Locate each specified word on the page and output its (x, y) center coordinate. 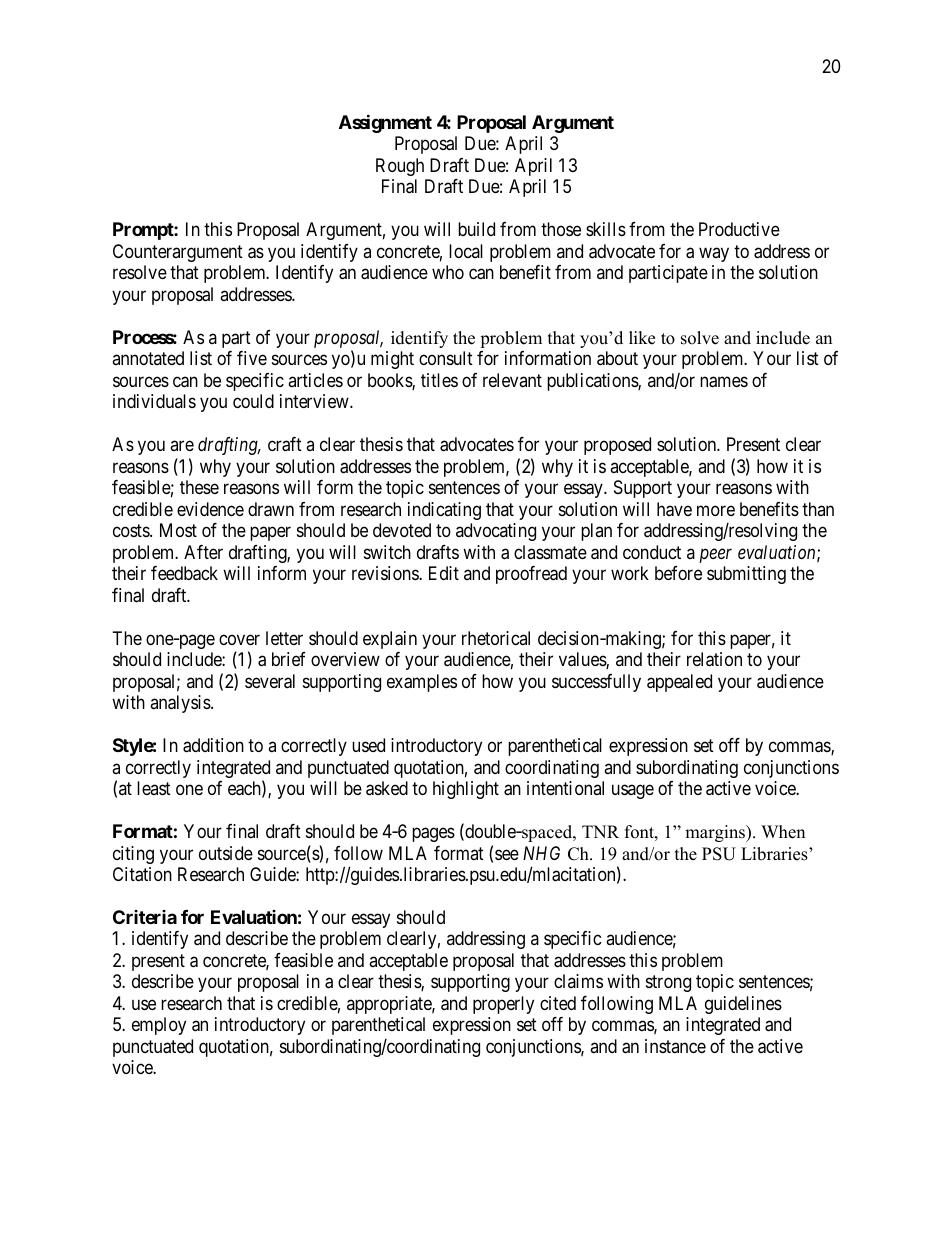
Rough (400, 167)
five (252, 358)
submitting (746, 575)
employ (159, 1026)
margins (716, 833)
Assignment (385, 123)
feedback (184, 573)
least (154, 788)
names (724, 382)
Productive (739, 229)
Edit (444, 573)
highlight (466, 790)
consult (446, 358)
